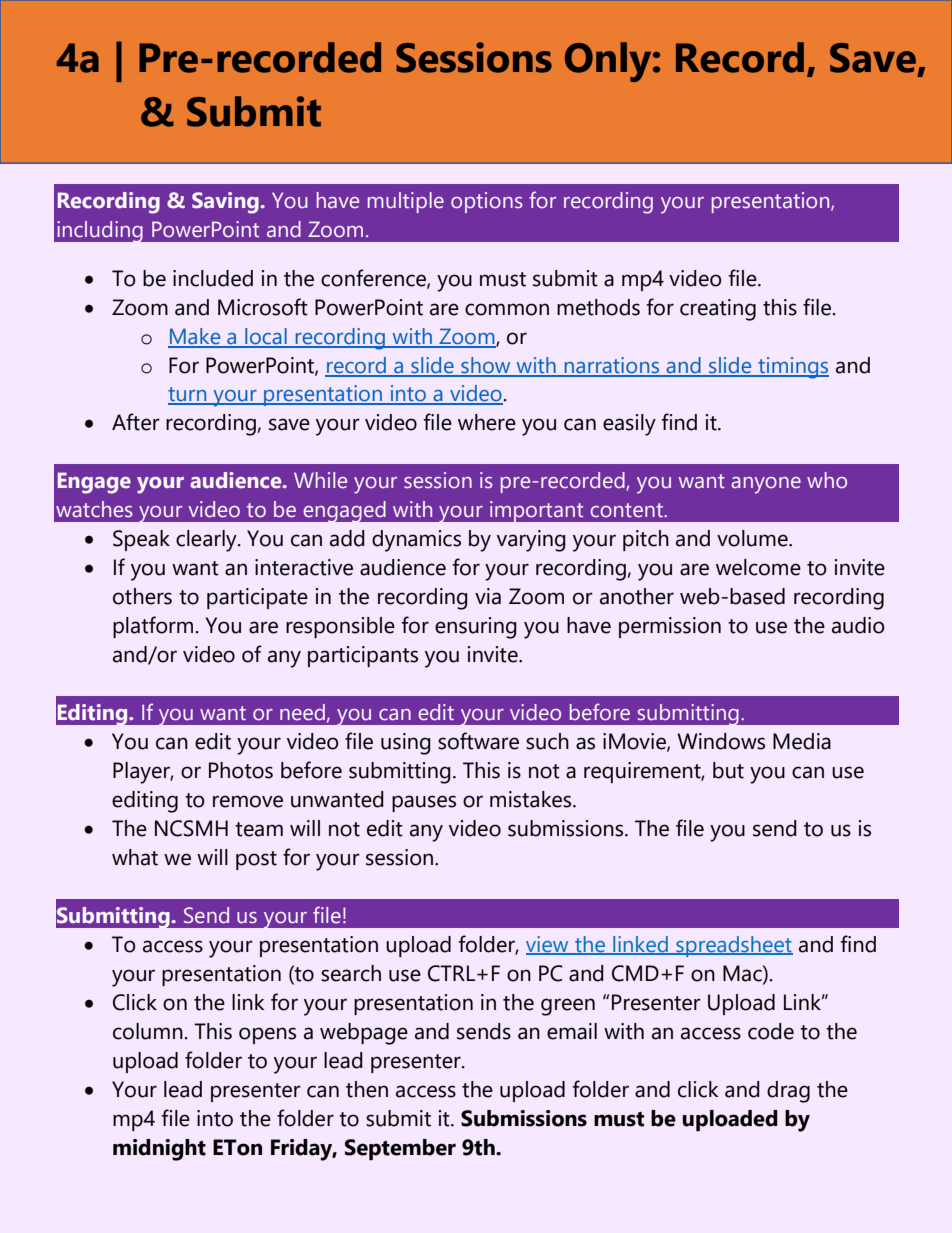  Describe the element at coordinates (400, 1149) in the screenshot. I see `September` at that location.
